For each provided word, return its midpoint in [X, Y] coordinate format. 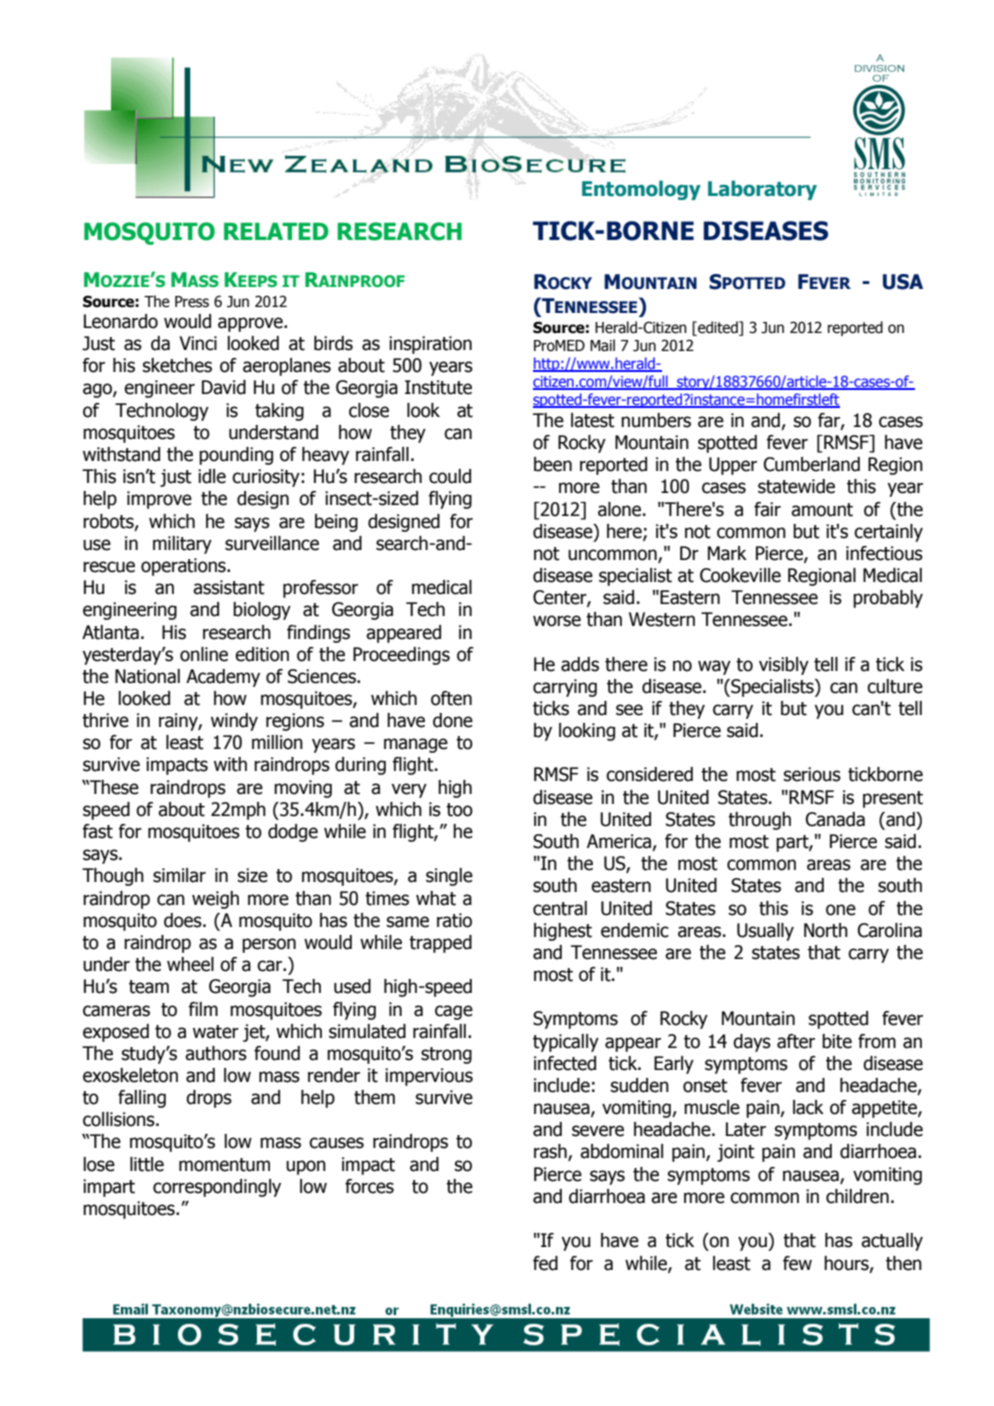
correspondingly [217, 1188]
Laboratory [762, 190]
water [216, 1032]
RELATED [276, 231]
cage [454, 1012]
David [224, 387]
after [796, 1041]
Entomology [641, 190]
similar [179, 875]
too [459, 810]
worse [557, 621]
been [553, 464]
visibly [784, 666]
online [204, 654]
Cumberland [812, 464]
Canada [835, 819]
